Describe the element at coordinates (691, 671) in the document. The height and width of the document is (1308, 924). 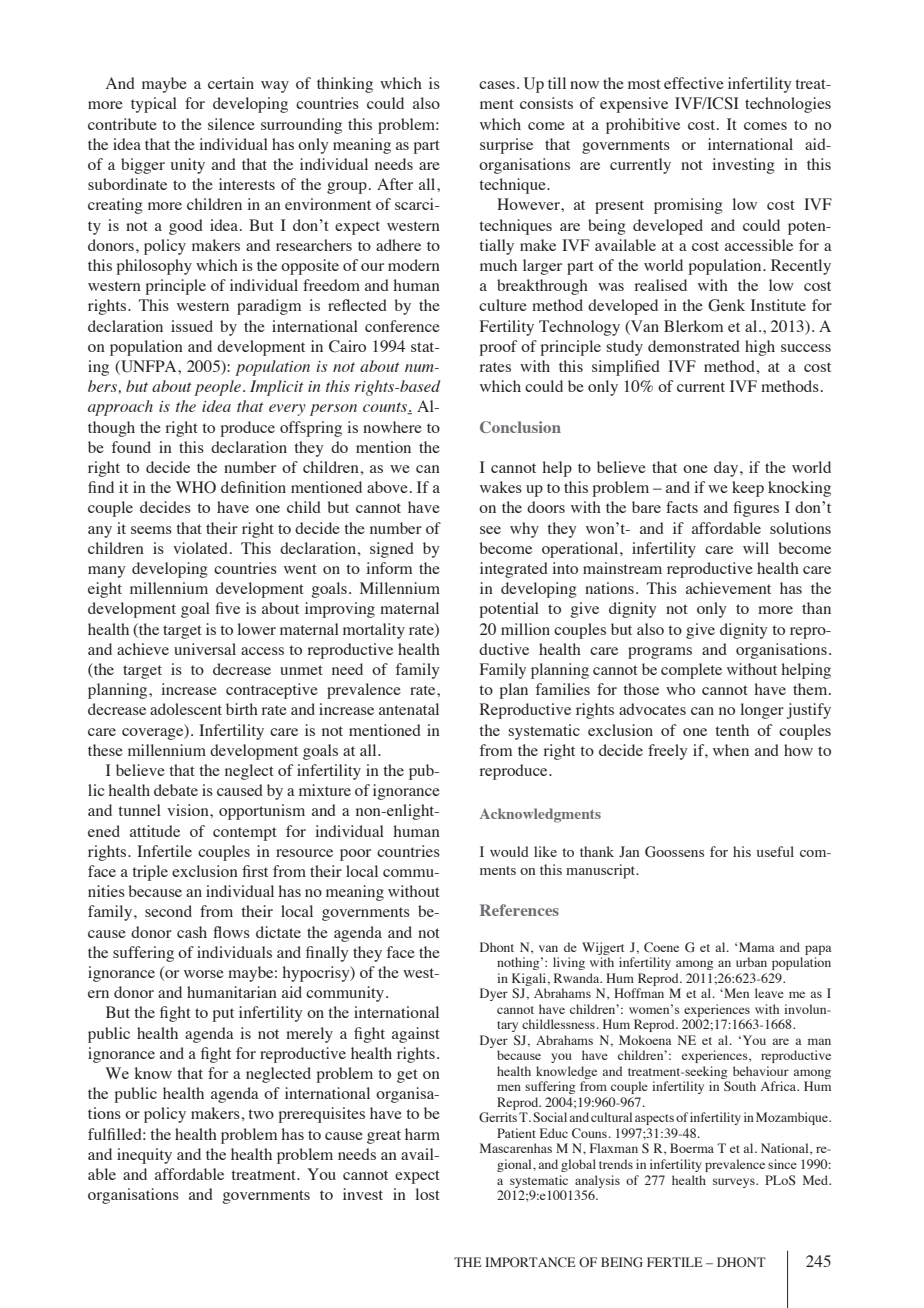
I see `complete` at that location.
